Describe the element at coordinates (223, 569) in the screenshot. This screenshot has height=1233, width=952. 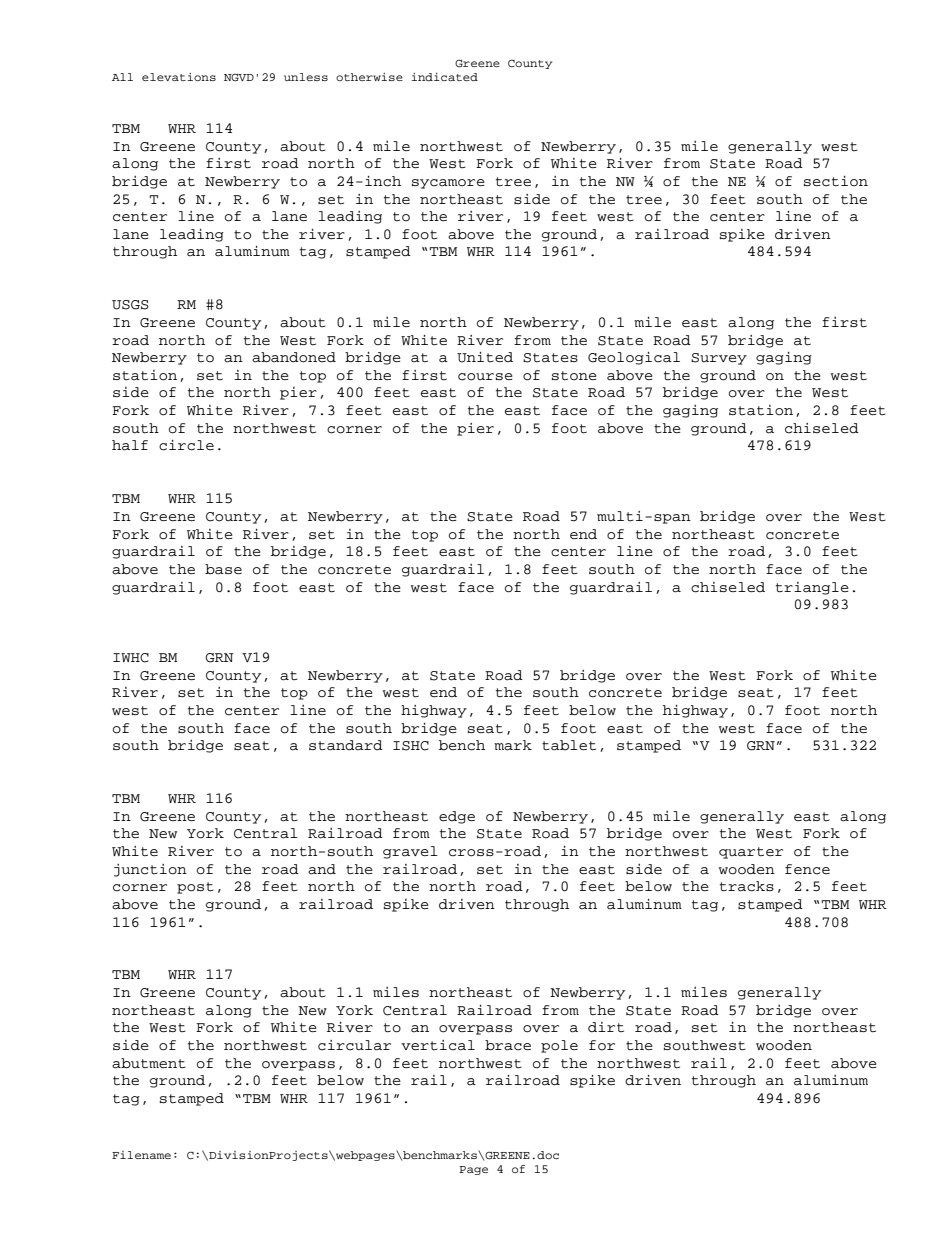
I see `base` at that location.
